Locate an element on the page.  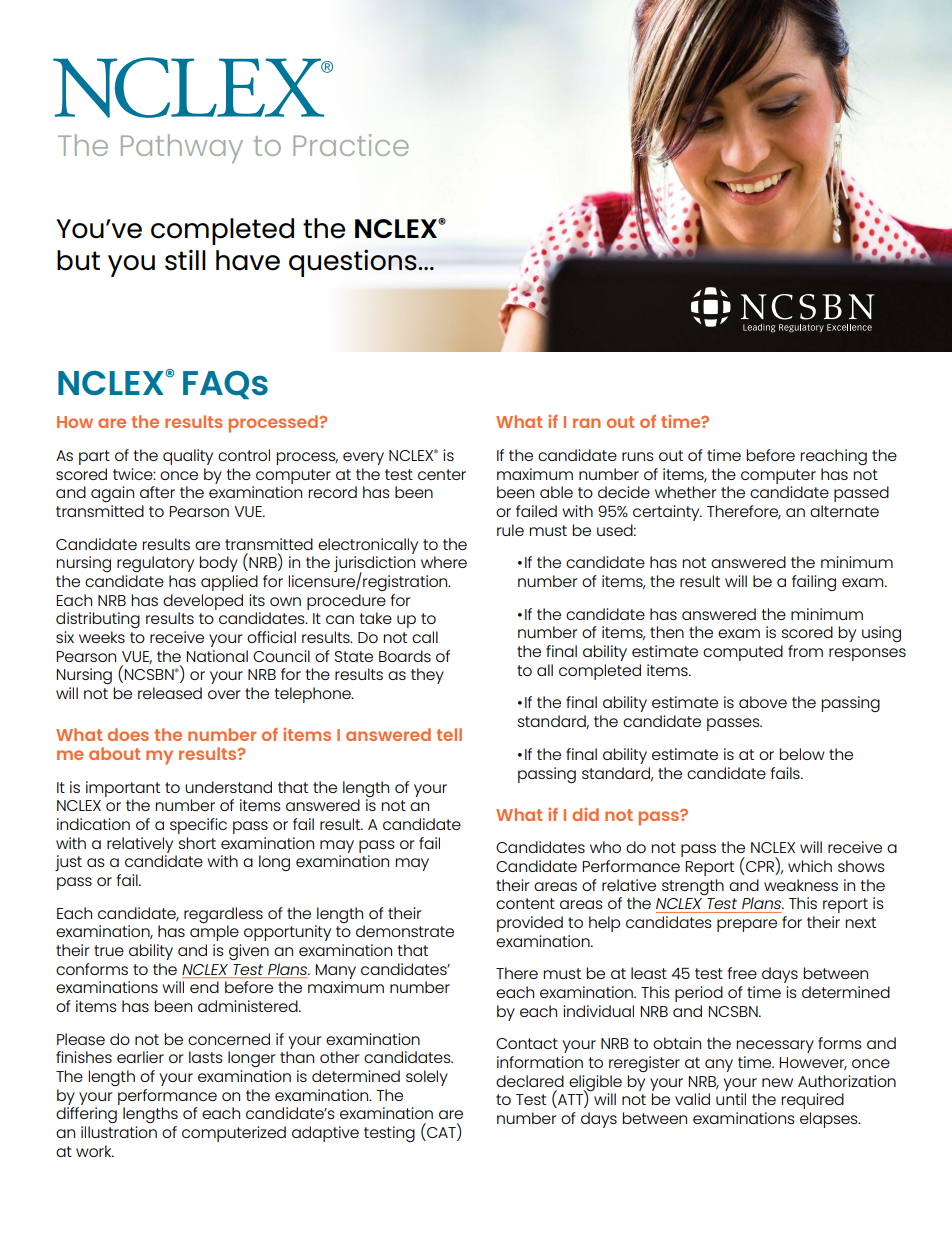
questions is located at coordinates (354, 263).
